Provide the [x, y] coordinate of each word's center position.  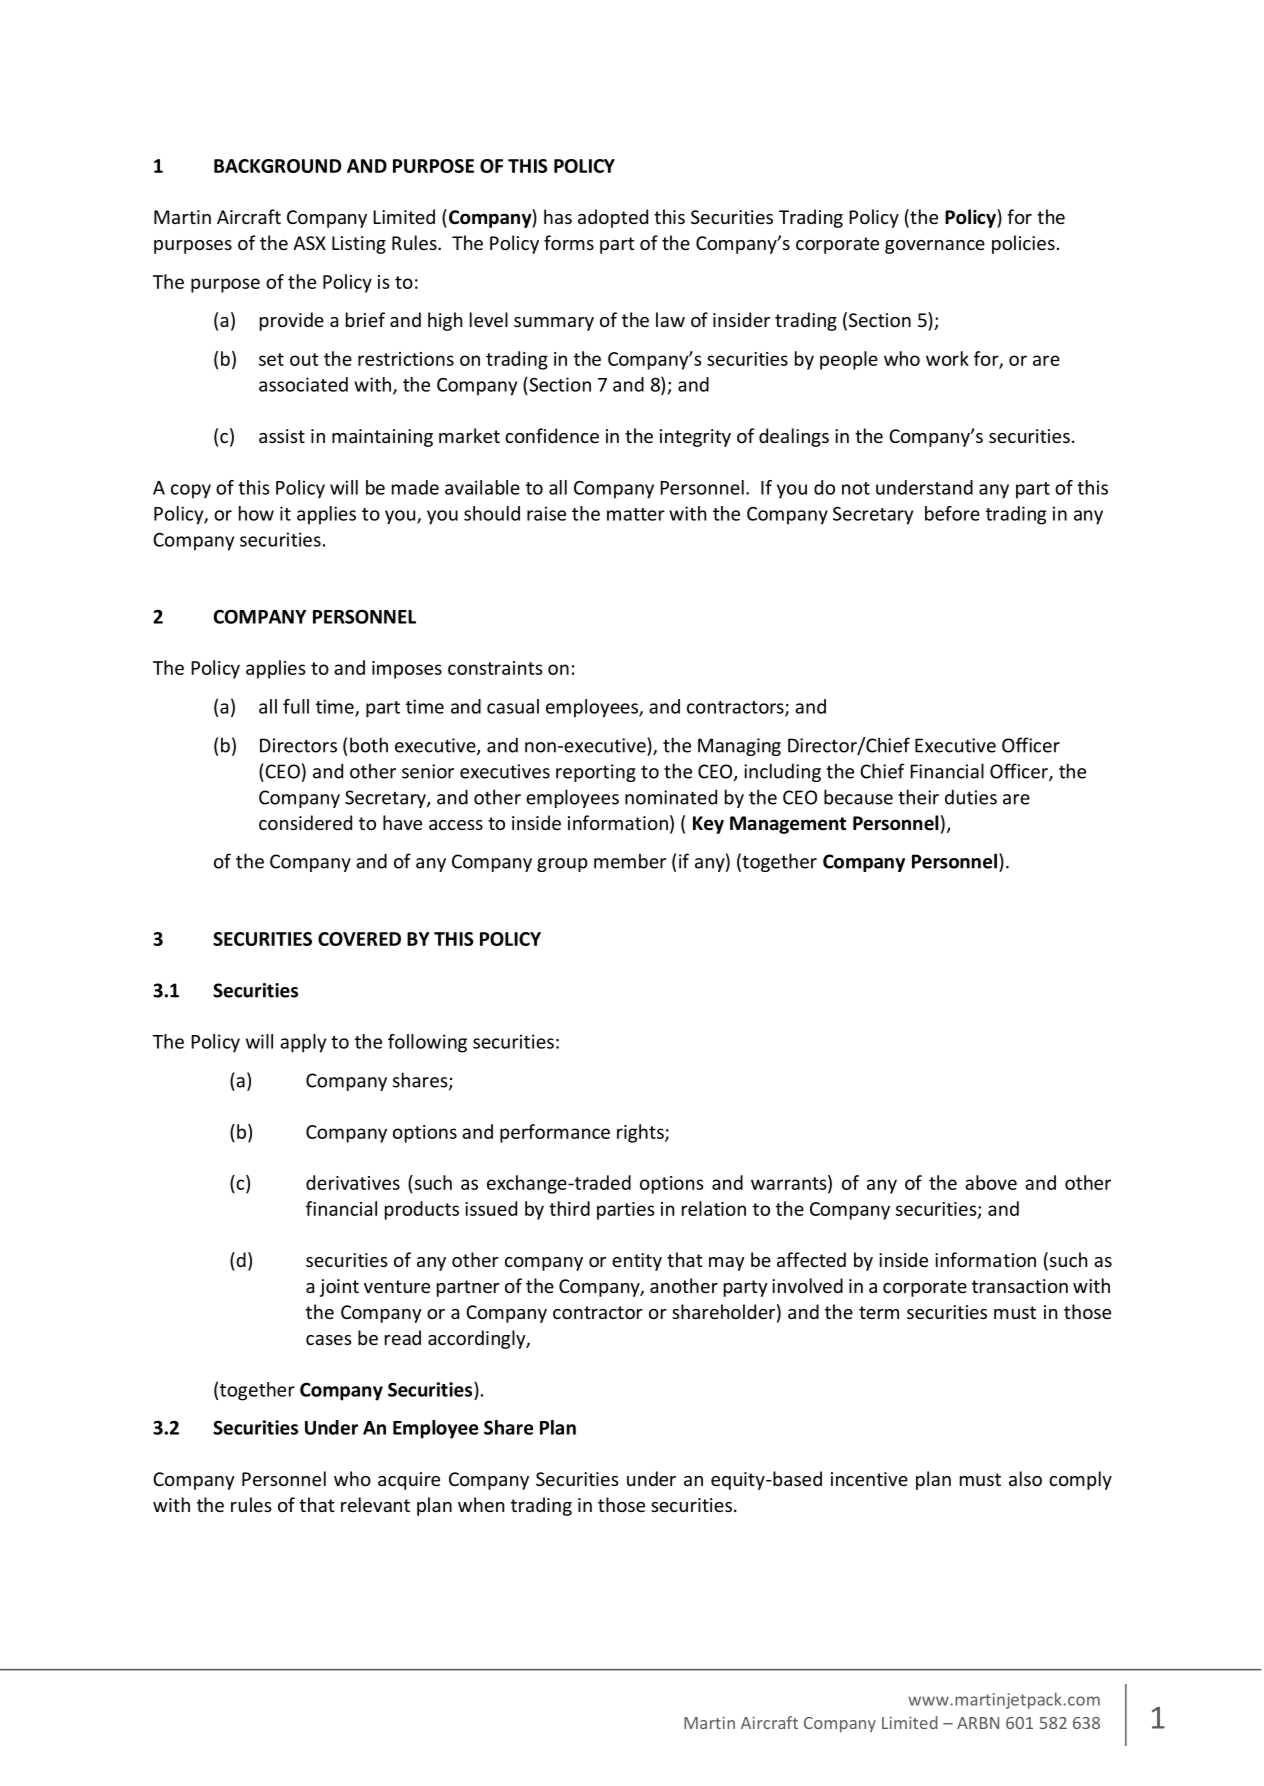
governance [935, 247]
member [630, 861]
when [481, 1504]
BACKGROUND [277, 166]
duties [971, 797]
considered [305, 822]
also [1025, 1478]
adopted [613, 218]
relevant [375, 1504]
